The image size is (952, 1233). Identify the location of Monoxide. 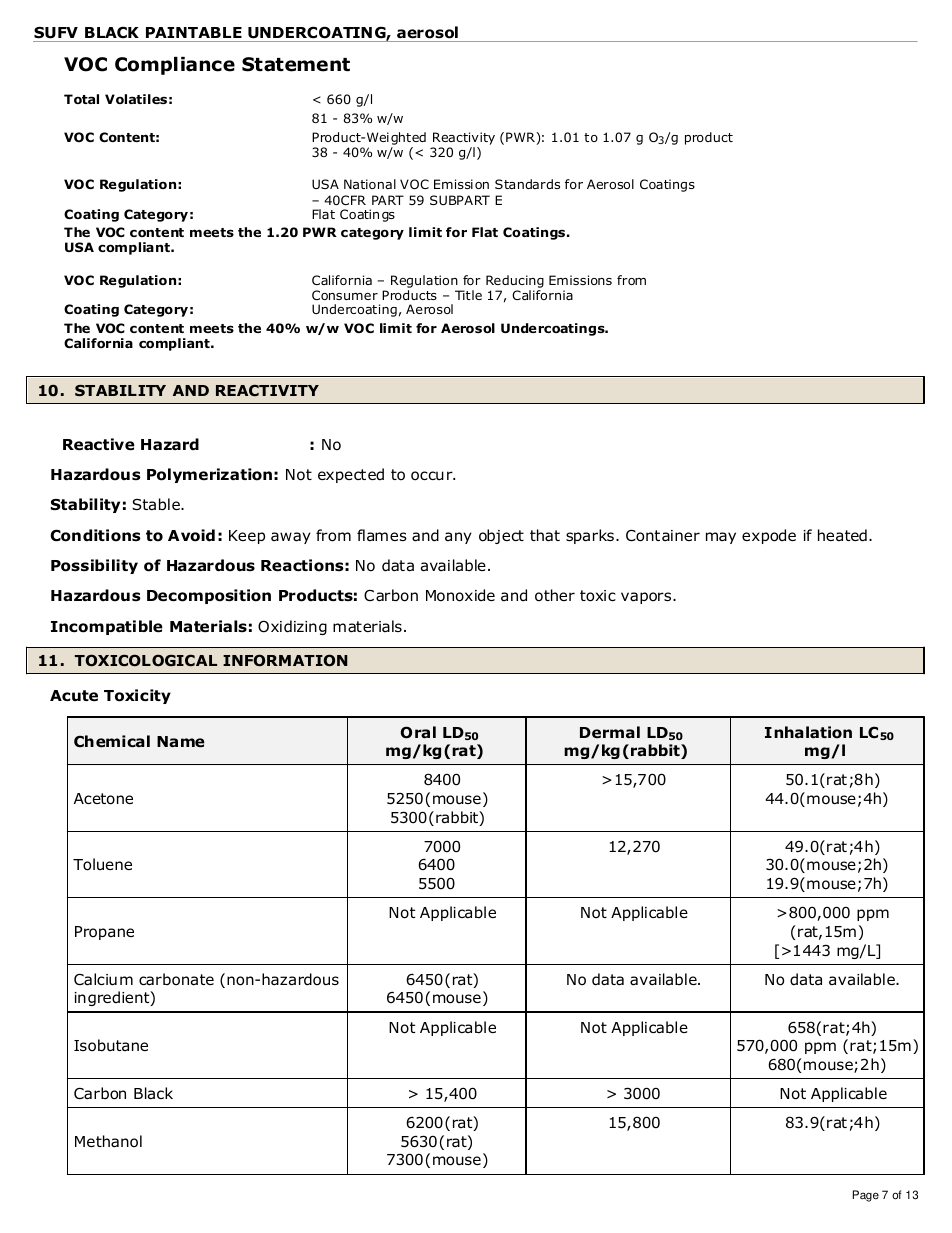
(460, 595).
